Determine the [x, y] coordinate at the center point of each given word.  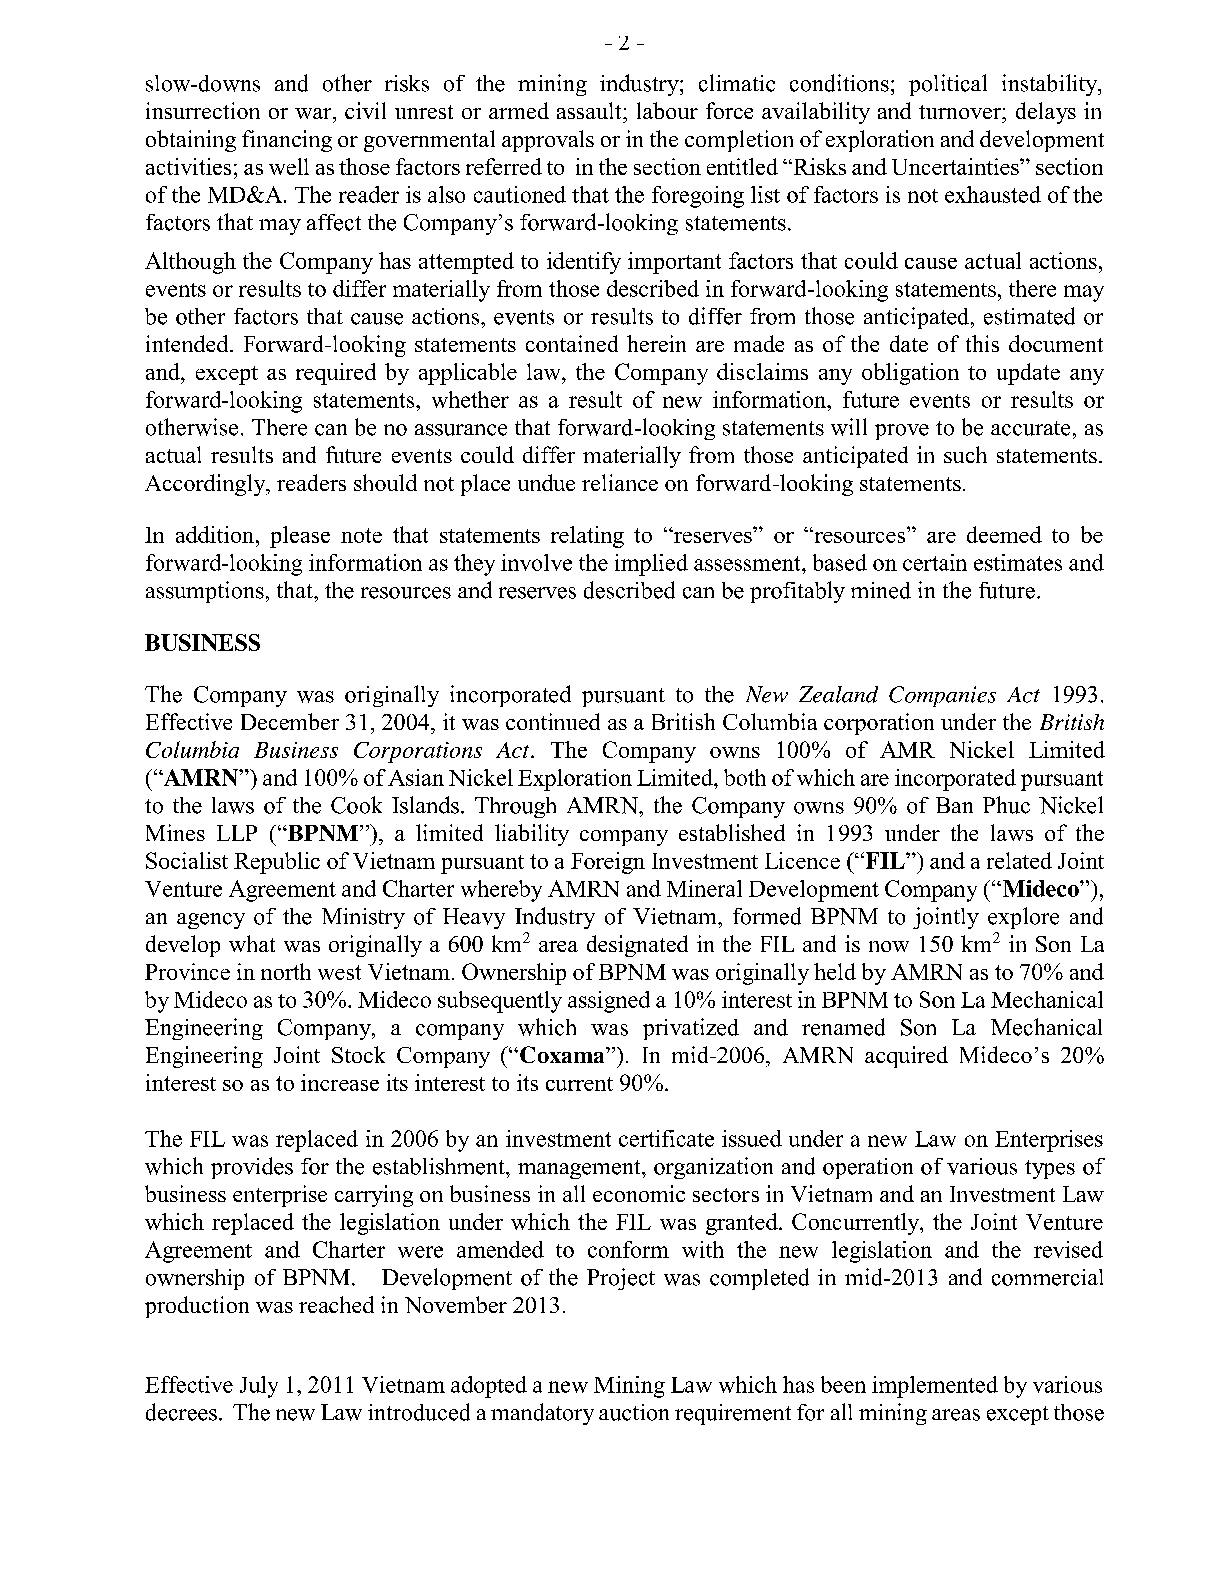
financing [287, 141]
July [259, 1387]
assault [590, 110]
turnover [961, 112]
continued [553, 721]
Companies [942, 696]
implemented [935, 1387]
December [290, 721]
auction [634, 1412]
